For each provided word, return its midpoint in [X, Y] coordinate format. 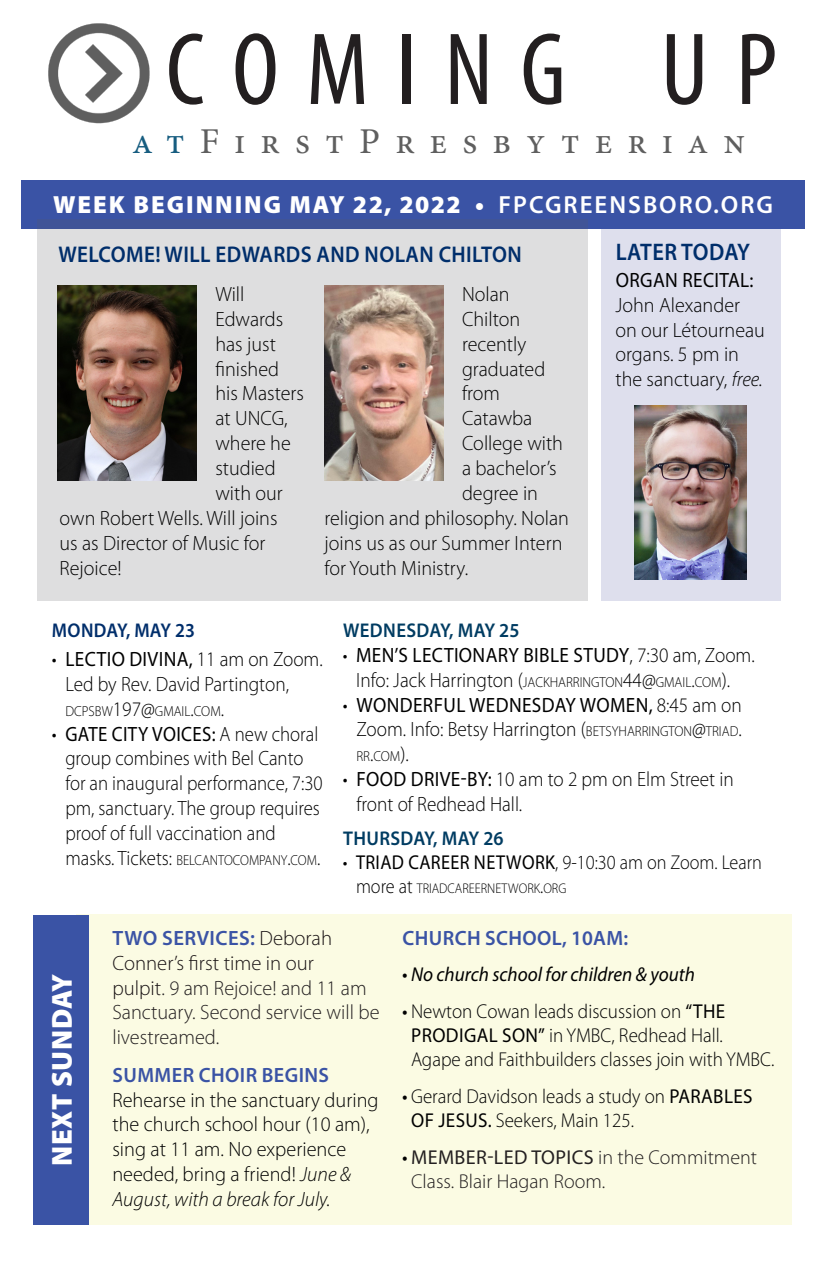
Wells [179, 517]
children [601, 974]
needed [145, 1175]
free [746, 378]
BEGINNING [207, 204]
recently [494, 346]
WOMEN [613, 705]
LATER [647, 251]
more [375, 888]
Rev [136, 684]
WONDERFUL [410, 705]
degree [490, 495]
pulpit [138, 989]
